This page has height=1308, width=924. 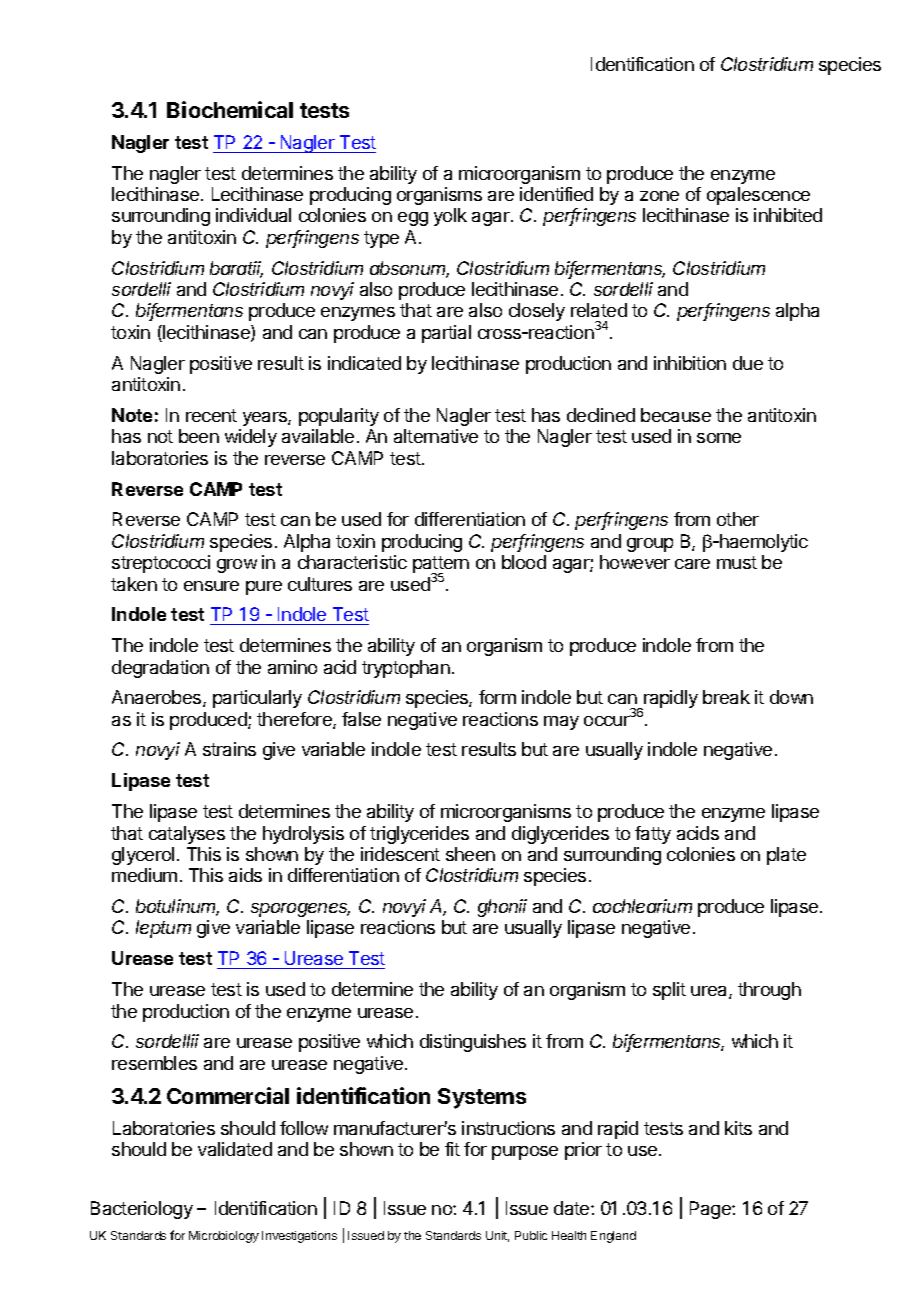 What do you see at coordinates (450, 217) in the page?
I see `yolk` at bounding box center [450, 217].
